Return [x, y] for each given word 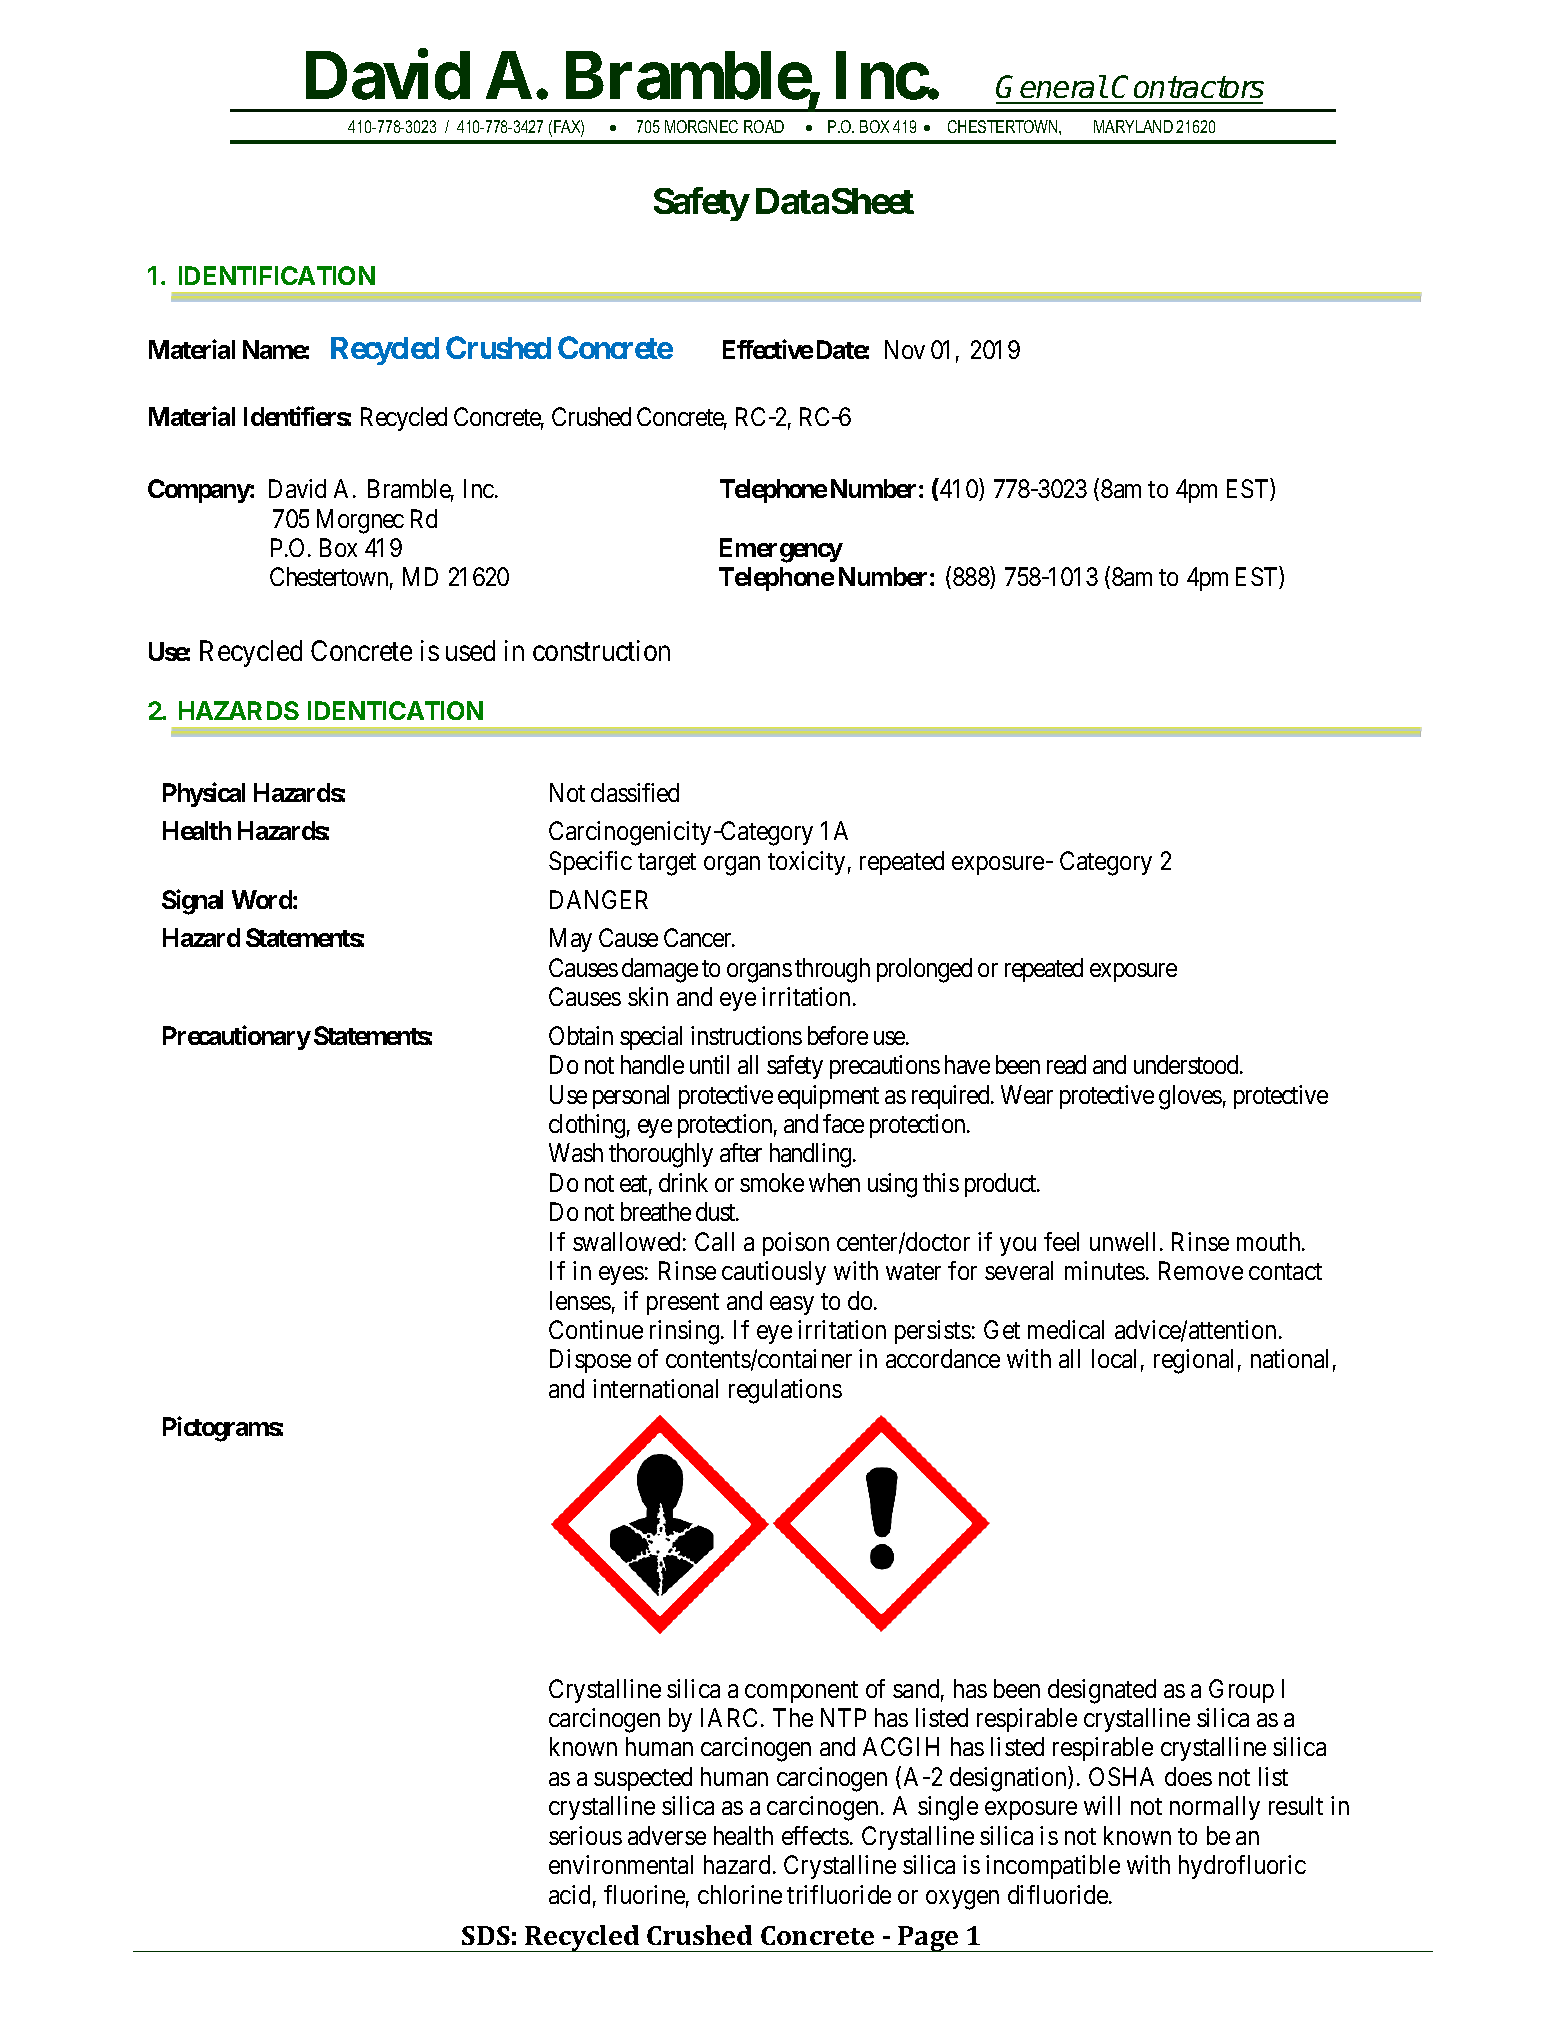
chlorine [740, 1894]
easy [792, 1305]
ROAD [764, 126]
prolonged [924, 970]
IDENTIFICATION [277, 275]
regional [1193, 1361]
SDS [486, 1935]
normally [1215, 1808]
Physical [204, 794]
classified [635, 792]
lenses [580, 1300]
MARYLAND [1133, 126]
